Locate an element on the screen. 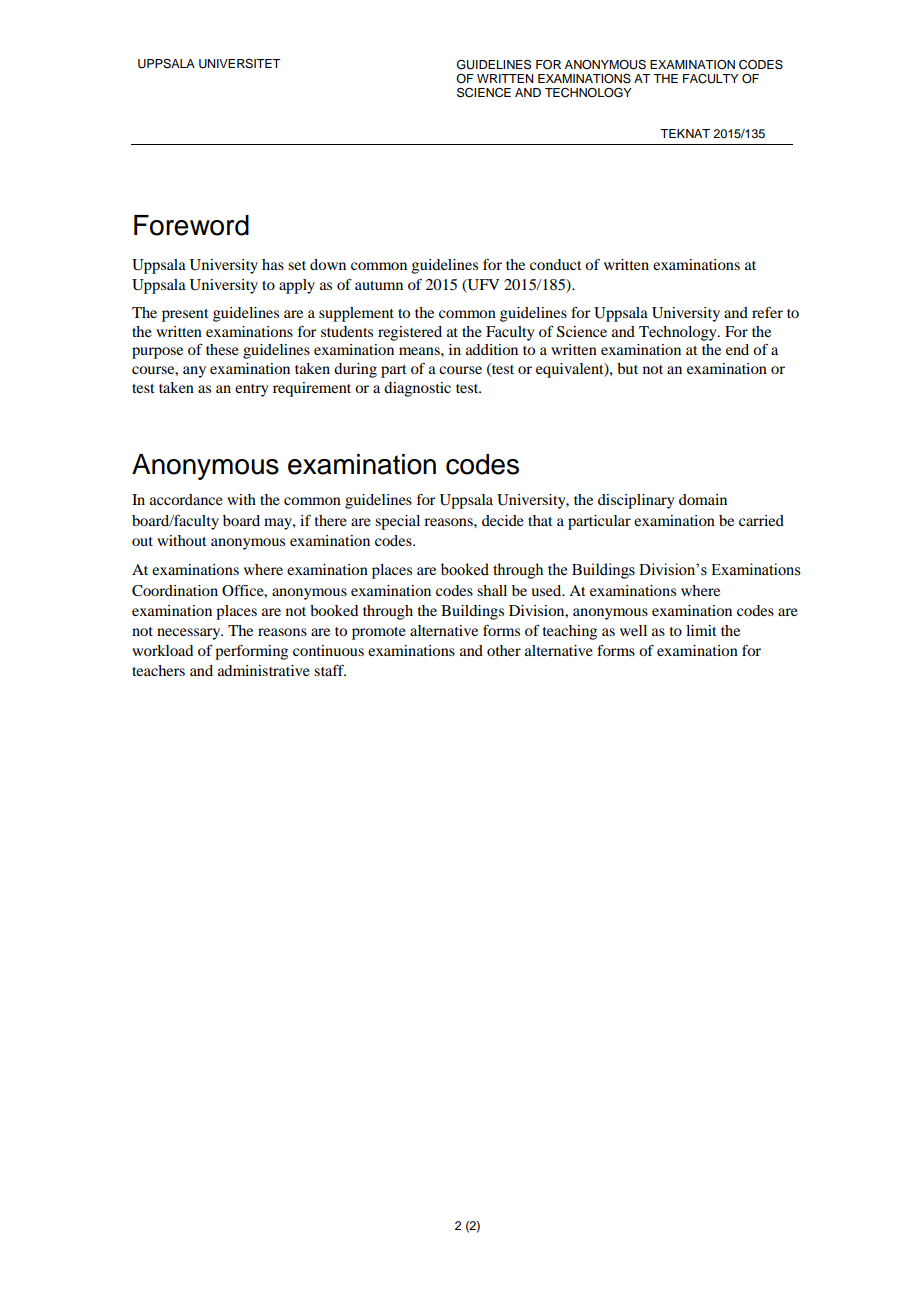 Image resolution: width=924 pixels, height=1308 pixels. domain is located at coordinates (703, 499).
